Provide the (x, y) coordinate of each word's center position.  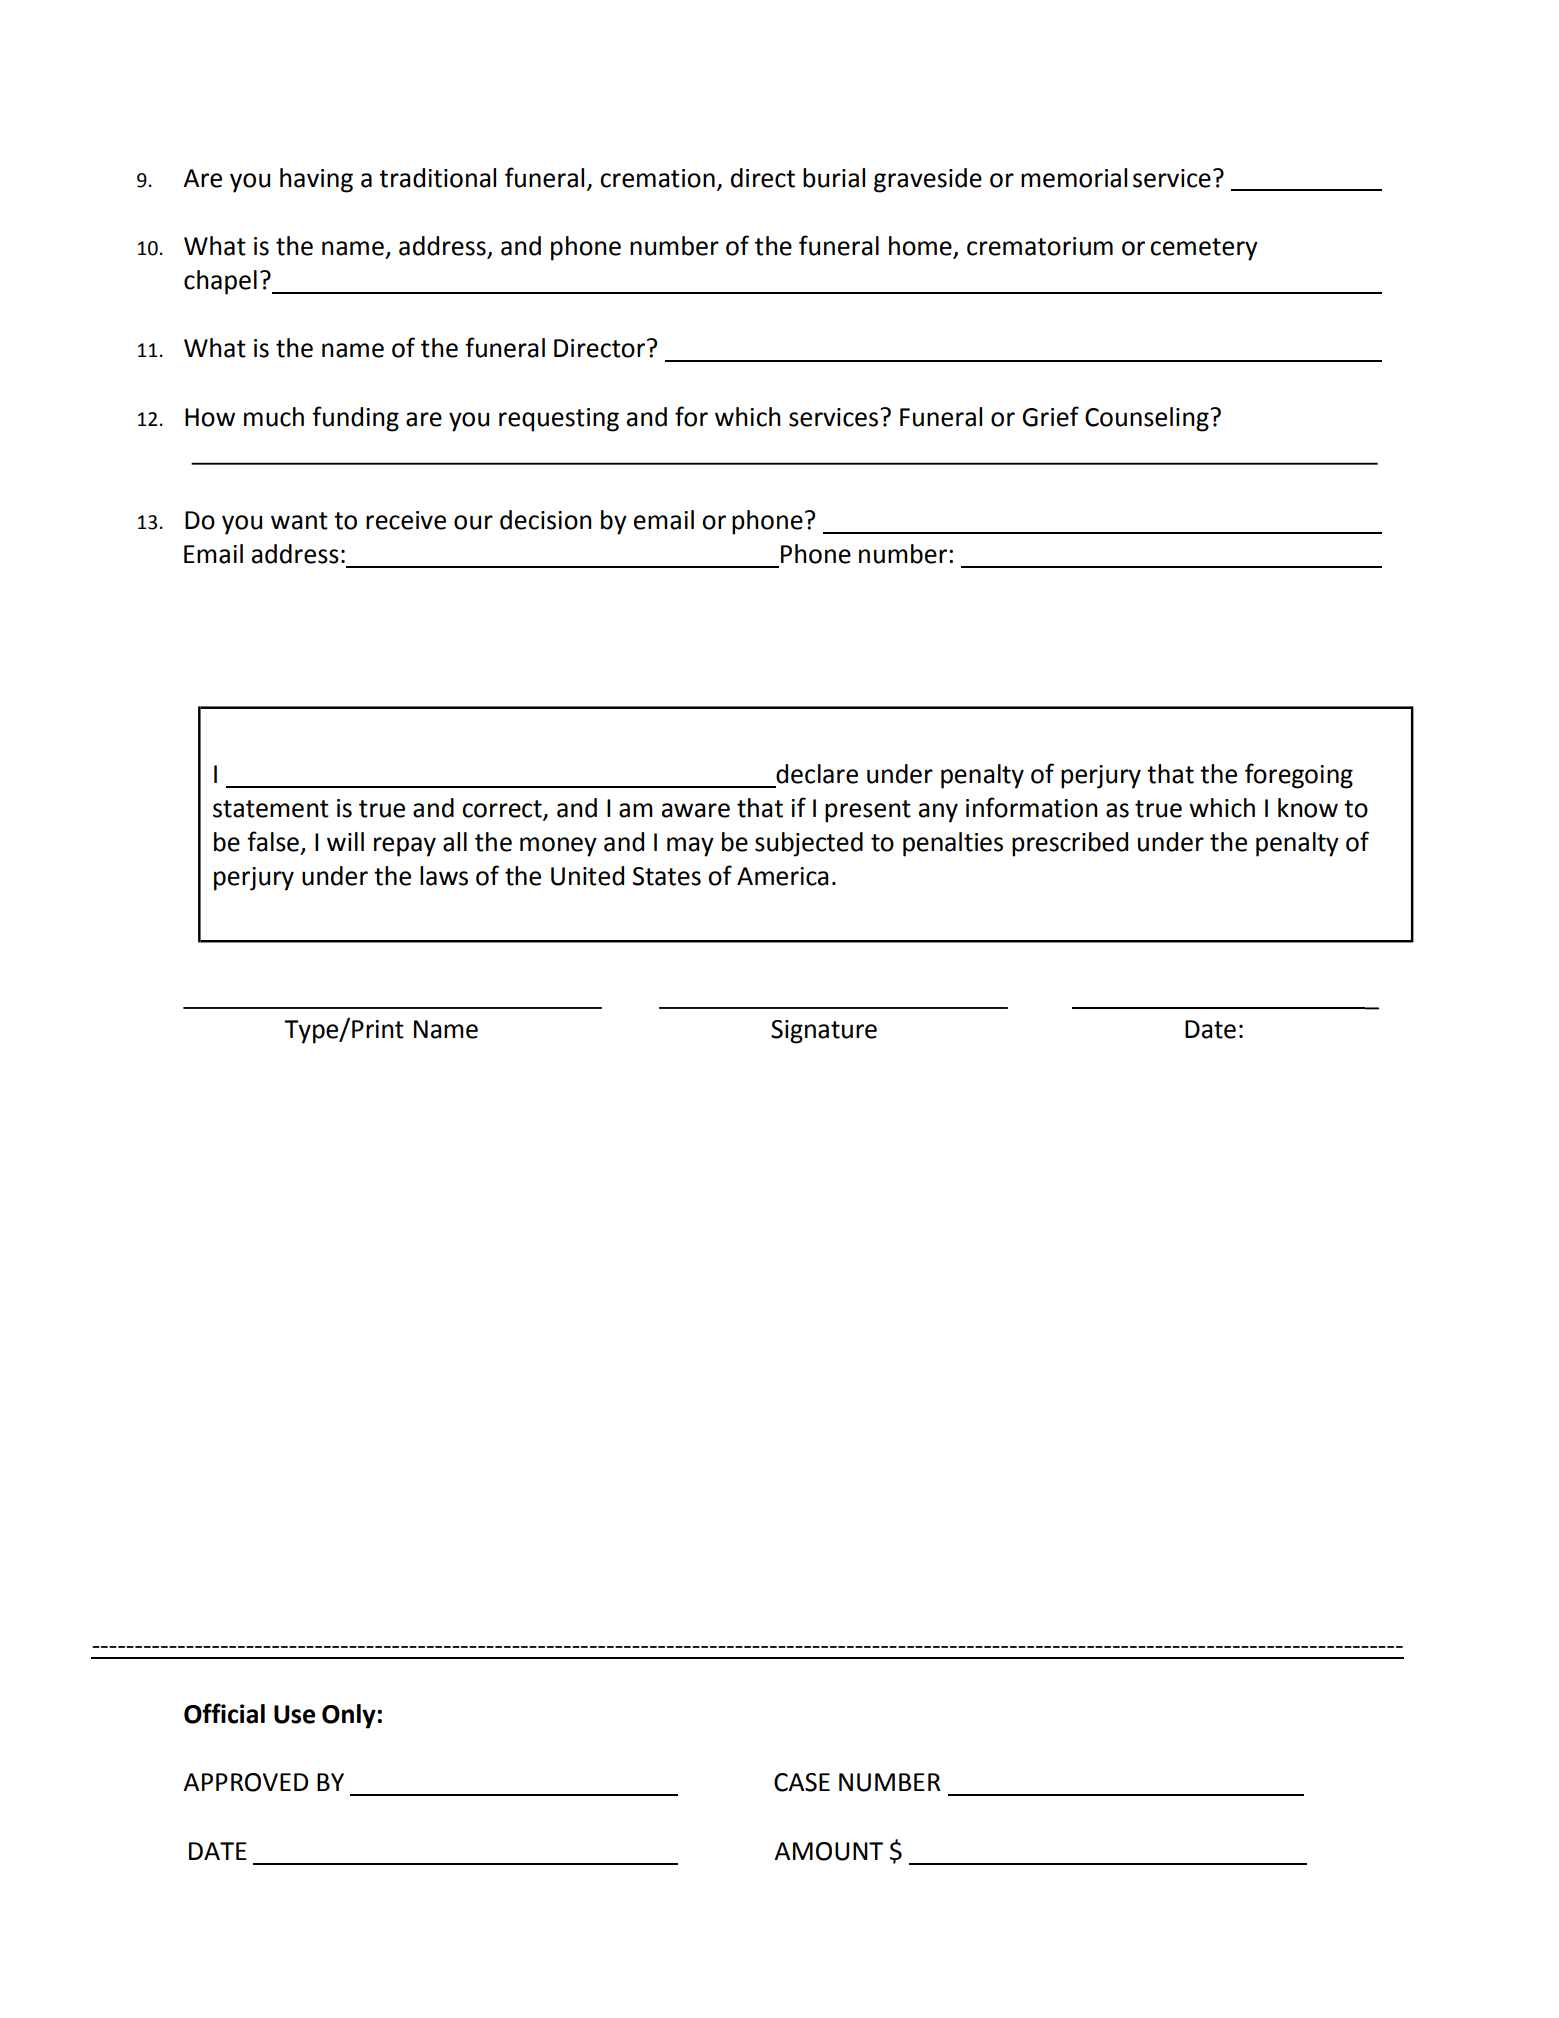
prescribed (1070, 844)
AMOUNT (828, 1851)
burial (834, 178)
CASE (802, 1782)
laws (444, 876)
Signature (824, 1032)
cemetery (1204, 249)
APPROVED (245, 1782)
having (316, 180)
